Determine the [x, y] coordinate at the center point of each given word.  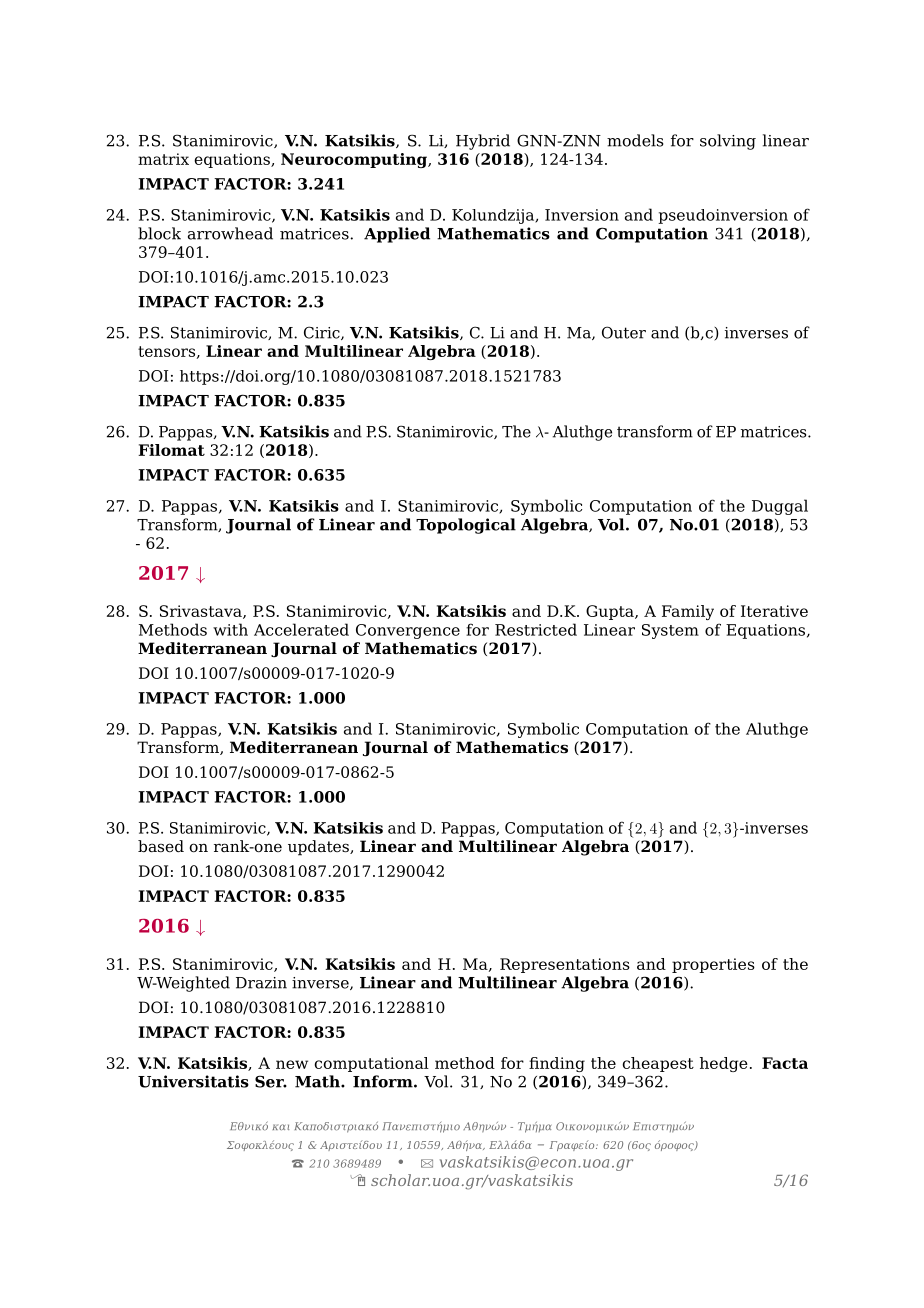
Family [688, 612]
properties [713, 965]
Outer [624, 332]
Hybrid [483, 142]
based [161, 846]
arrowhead [230, 233]
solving [728, 142]
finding [557, 1064]
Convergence [408, 631]
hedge [724, 1064]
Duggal [780, 507]
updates [319, 848]
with [230, 629]
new [292, 1064]
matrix [163, 159]
